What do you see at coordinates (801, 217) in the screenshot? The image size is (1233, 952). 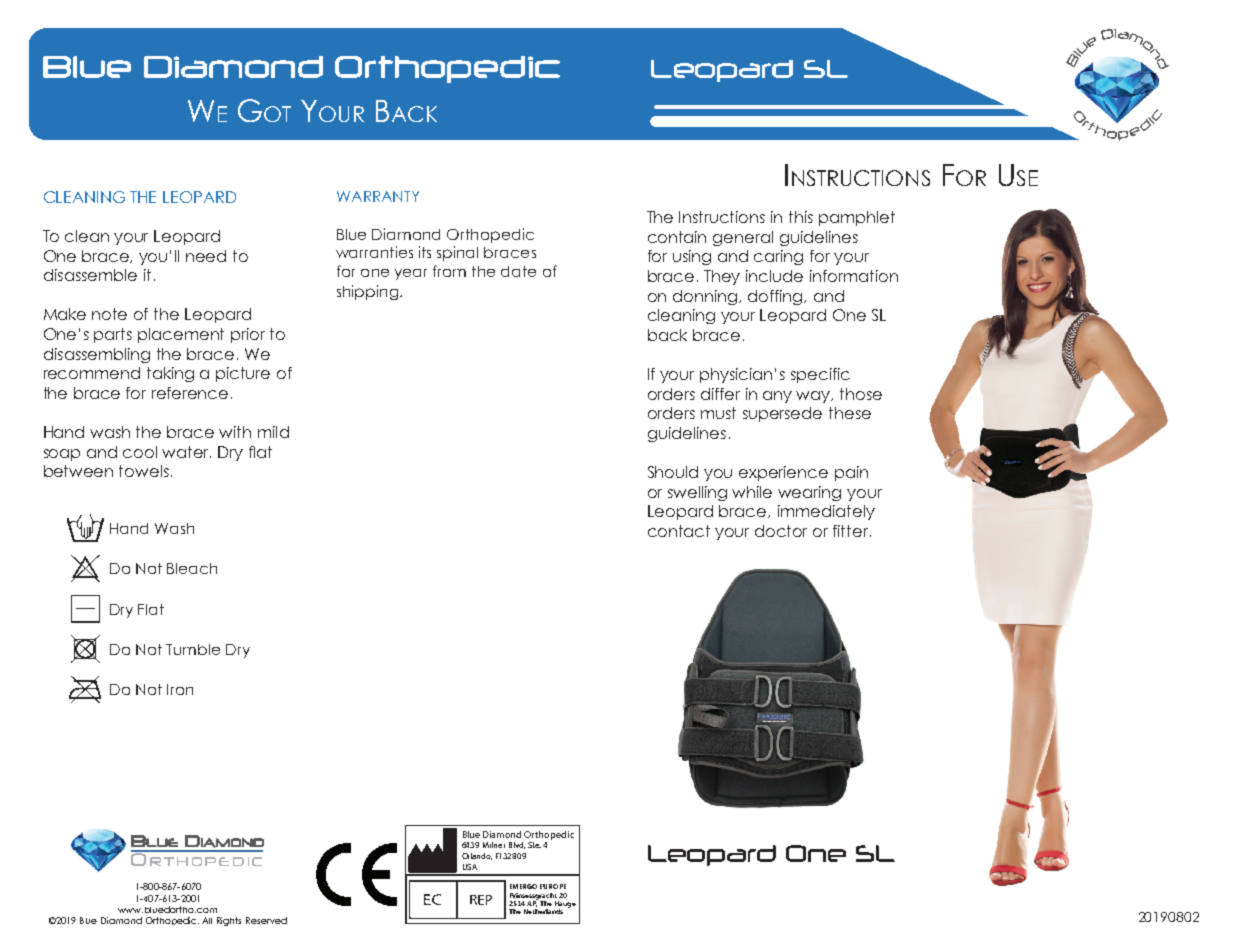 I see `this` at bounding box center [801, 217].
